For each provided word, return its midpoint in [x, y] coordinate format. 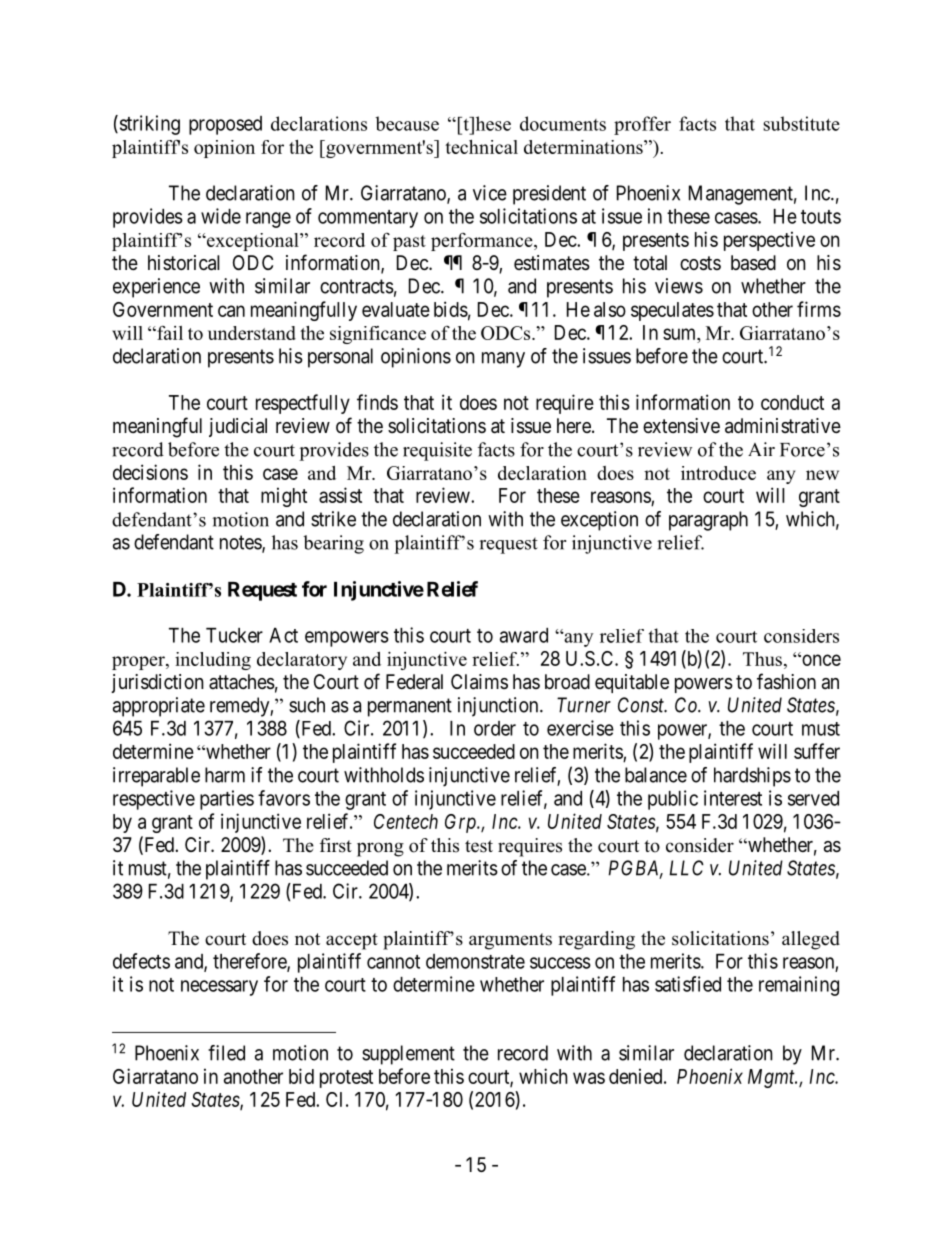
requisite [437, 451]
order [495, 728]
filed [226, 1053]
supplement [408, 1055]
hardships [752, 777]
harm [225, 775]
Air [761, 449]
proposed [225, 125]
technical [481, 147]
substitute [801, 123]
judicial [238, 427]
